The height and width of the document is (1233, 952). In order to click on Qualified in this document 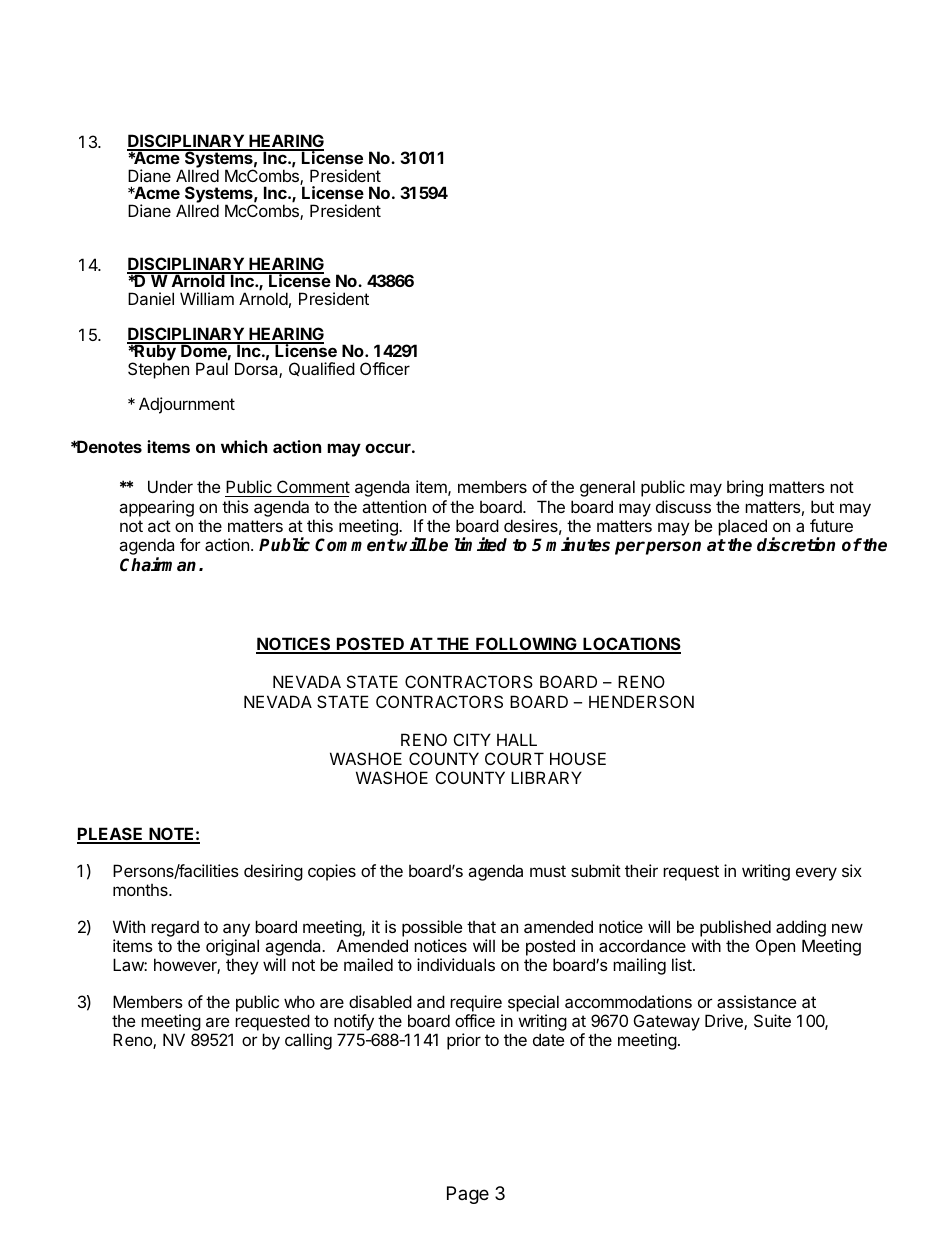, I will do `click(322, 369)`.
